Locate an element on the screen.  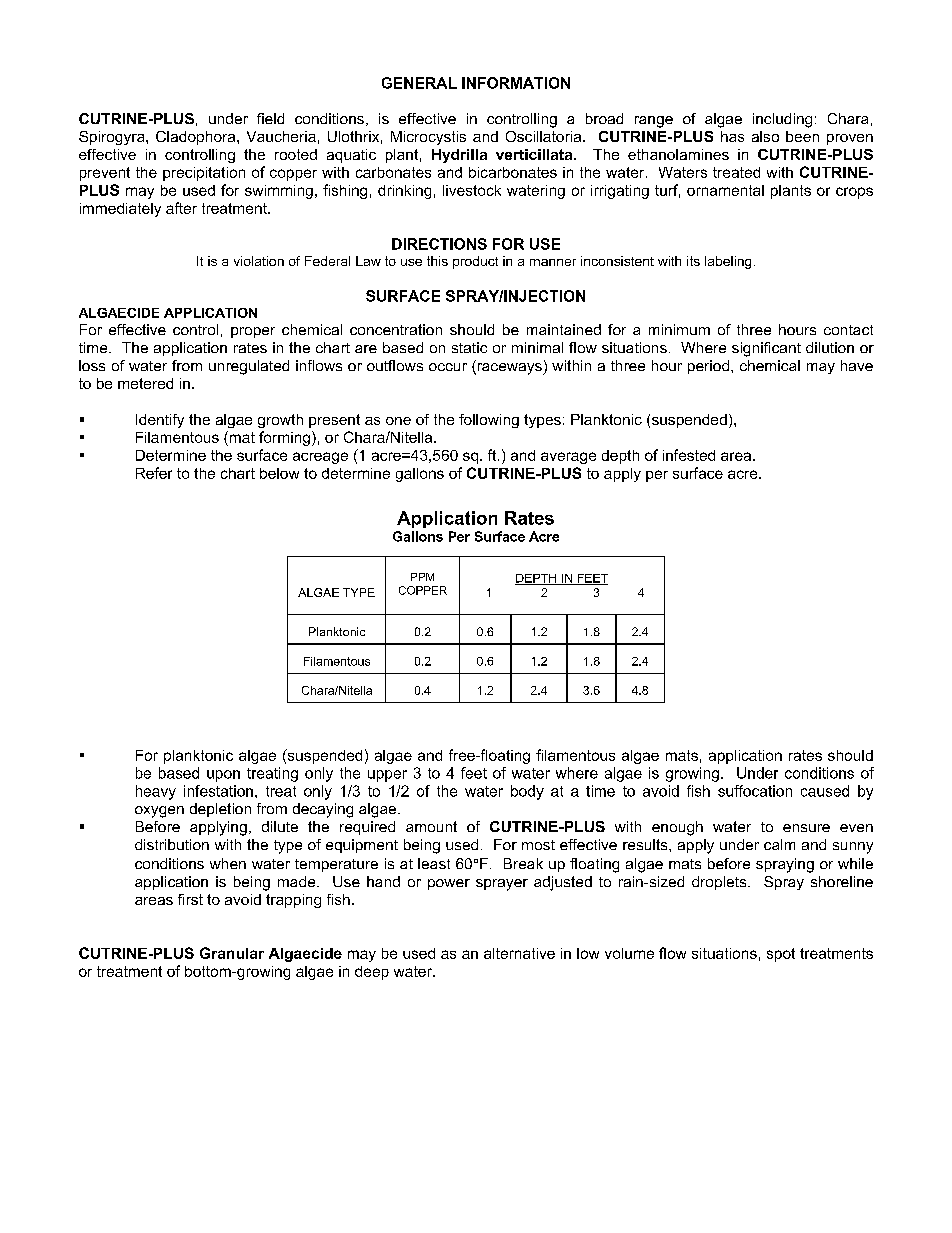
INFORMATION is located at coordinates (516, 83).
